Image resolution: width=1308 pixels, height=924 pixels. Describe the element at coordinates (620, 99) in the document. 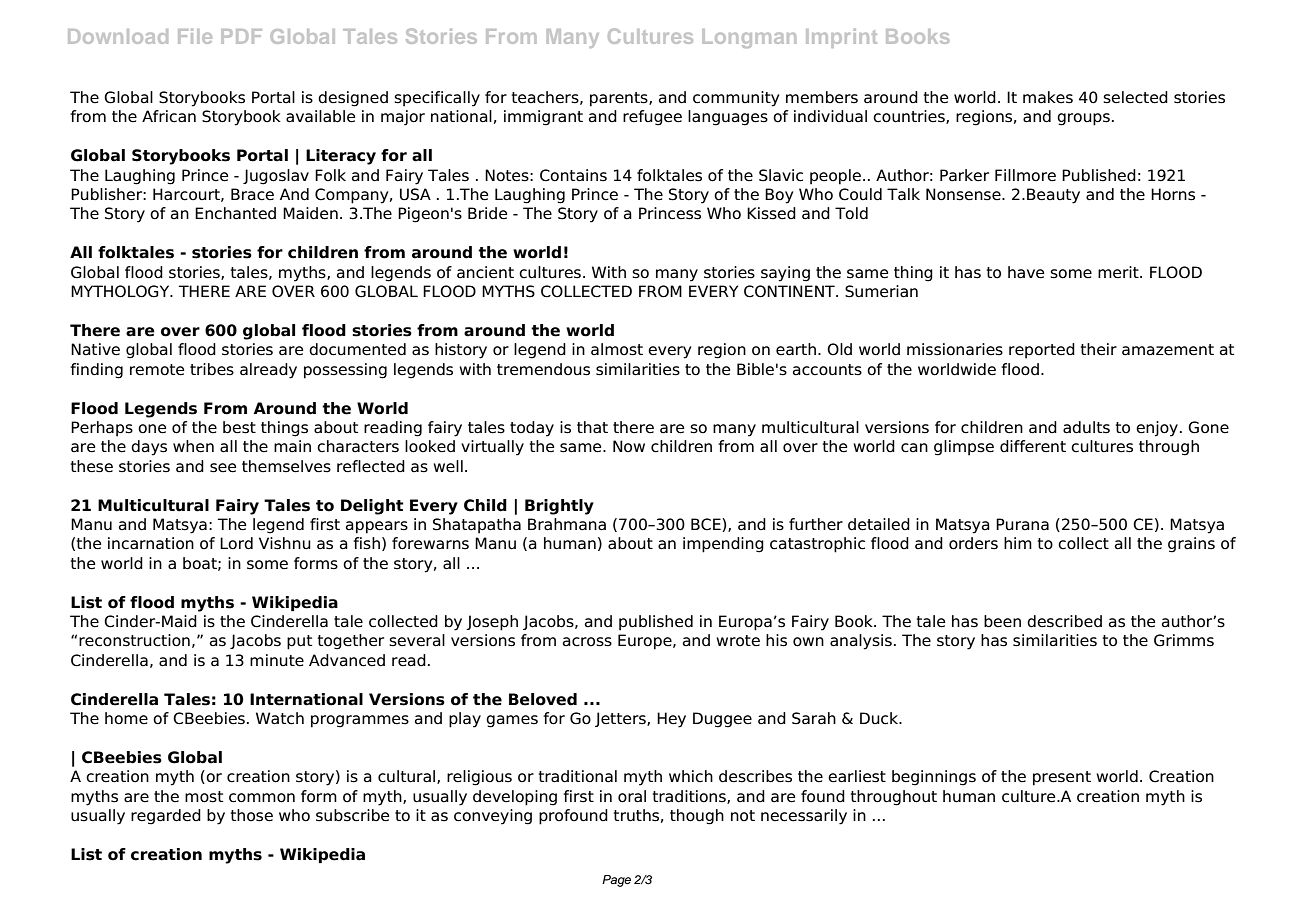

I see `parents` at that location.
